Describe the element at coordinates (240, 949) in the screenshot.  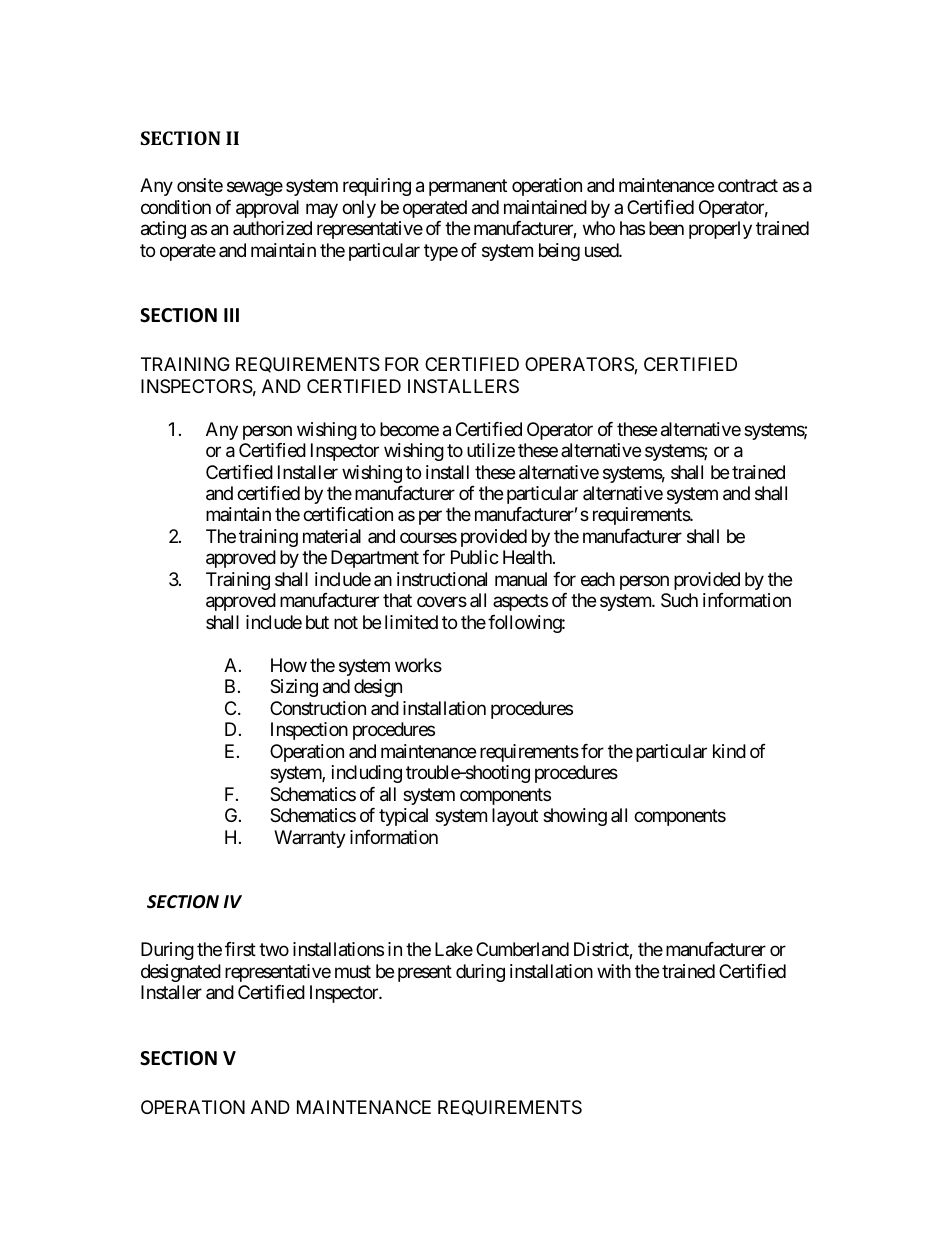
I see `first` at that location.
